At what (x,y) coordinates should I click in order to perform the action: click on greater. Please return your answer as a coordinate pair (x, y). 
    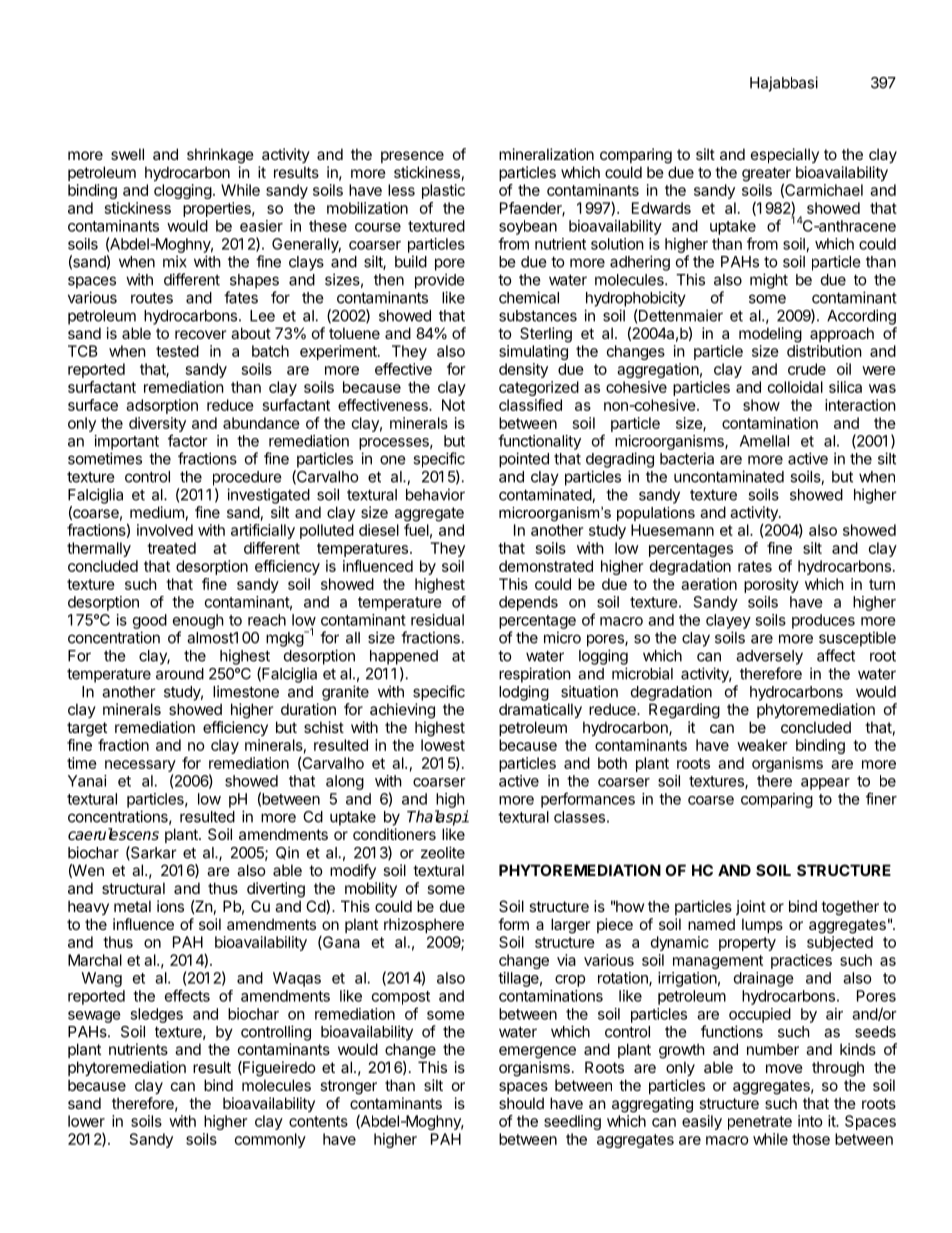
    Looking at the image, I should click on (766, 175).
